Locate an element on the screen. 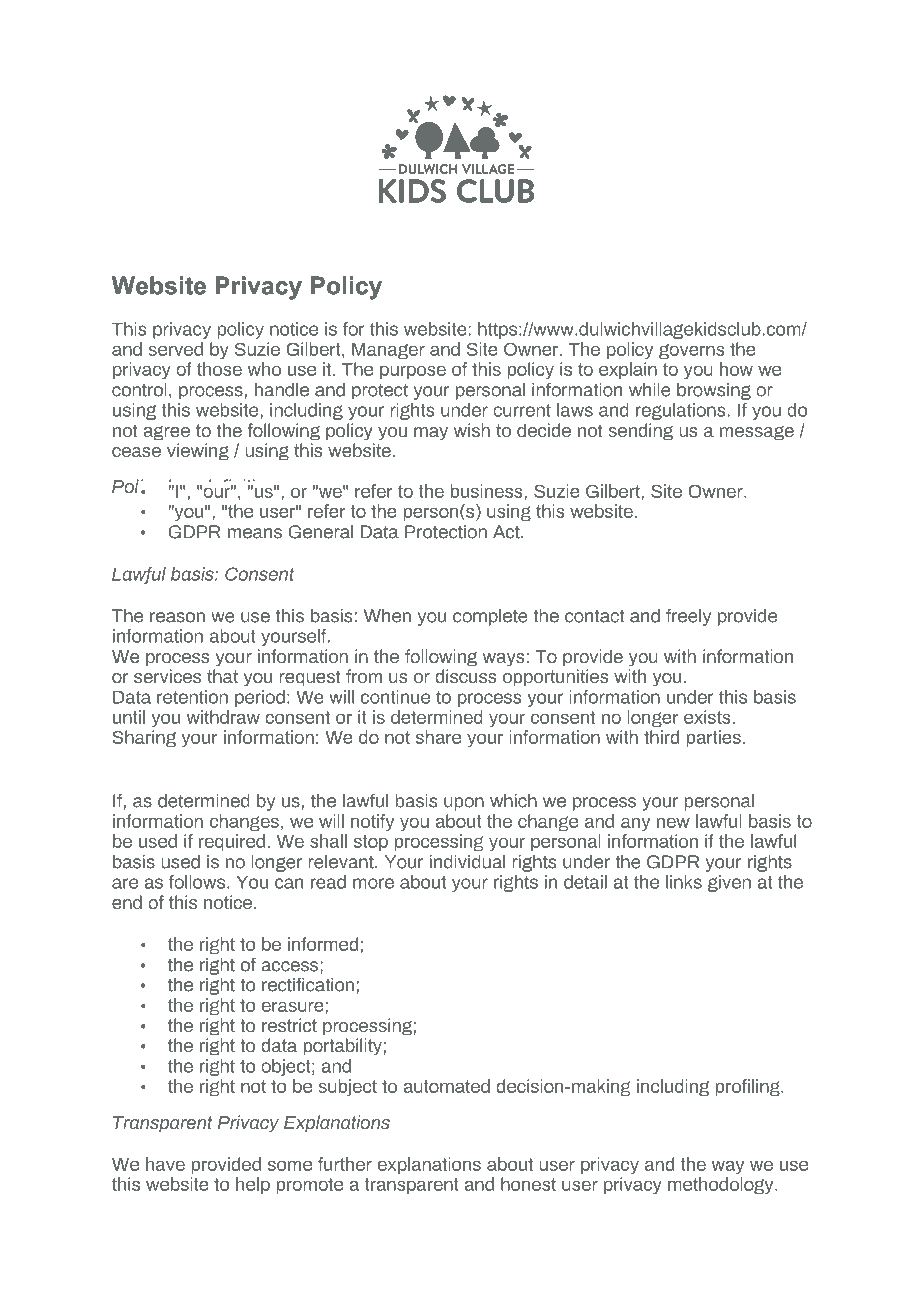  follows is located at coordinates (197, 882).
